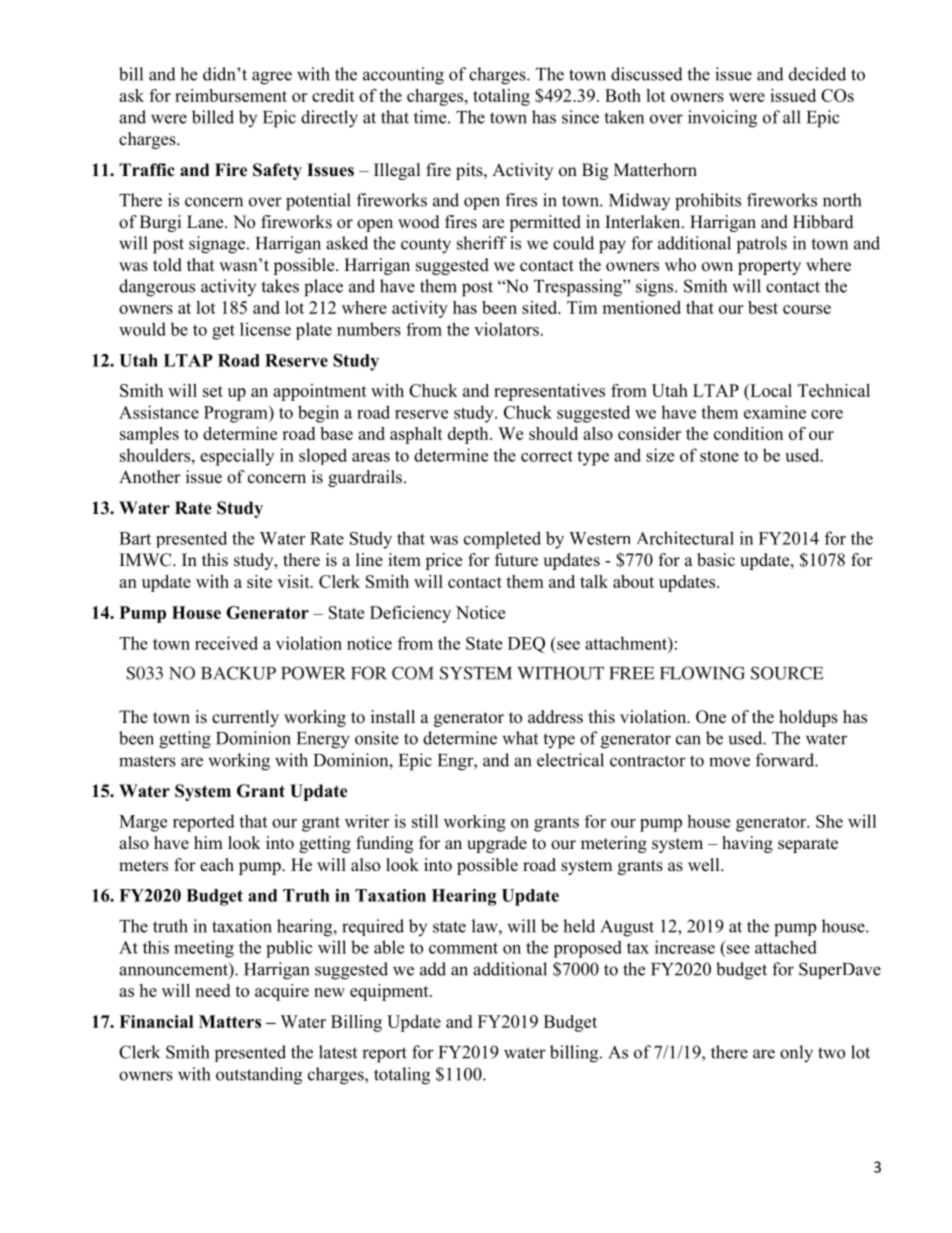  What do you see at coordinates (722, 119) in the image?
I see `invoicing` at bounding box center [722, 119].
